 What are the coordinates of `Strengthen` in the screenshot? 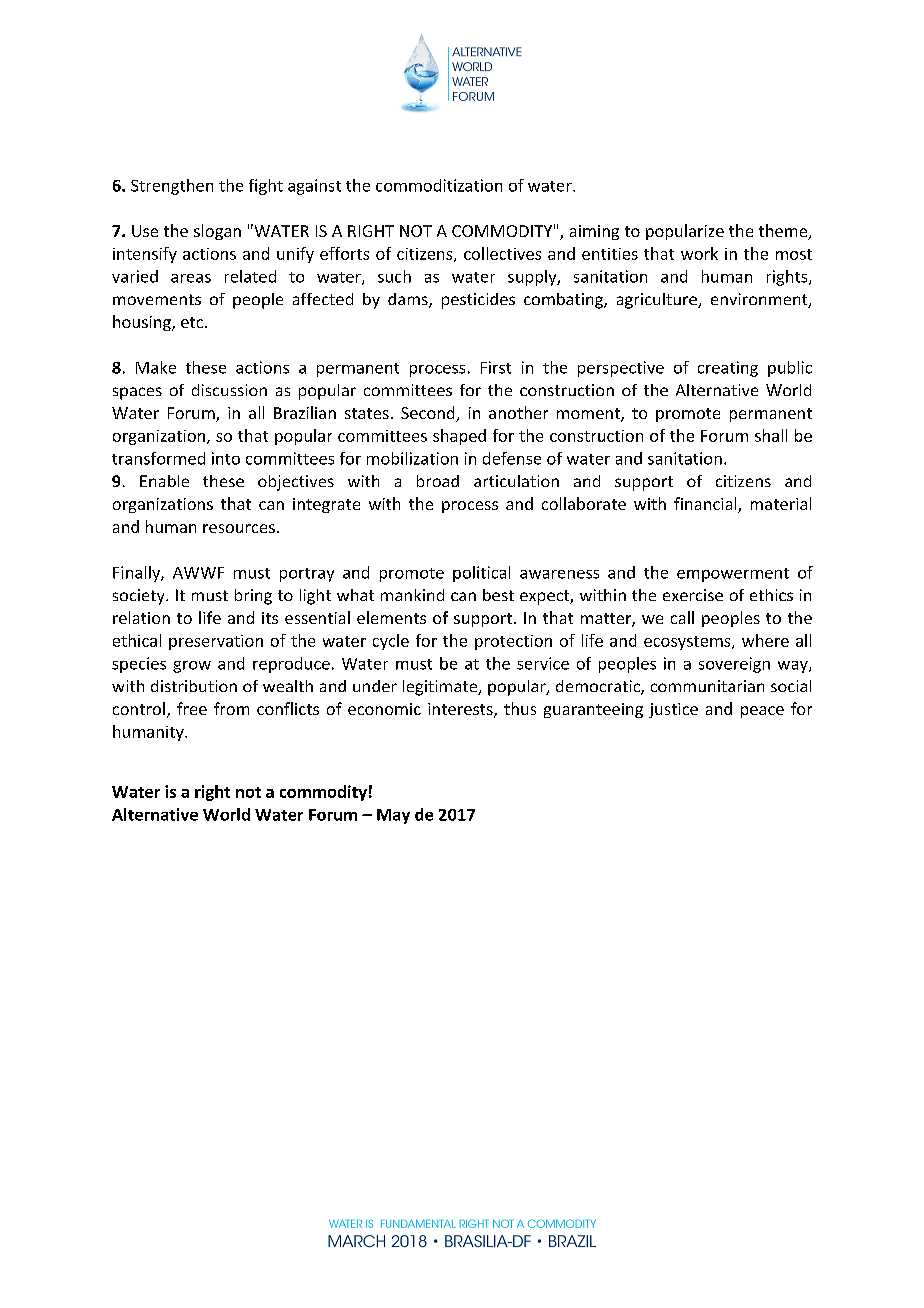 It's located at (172, 187).
